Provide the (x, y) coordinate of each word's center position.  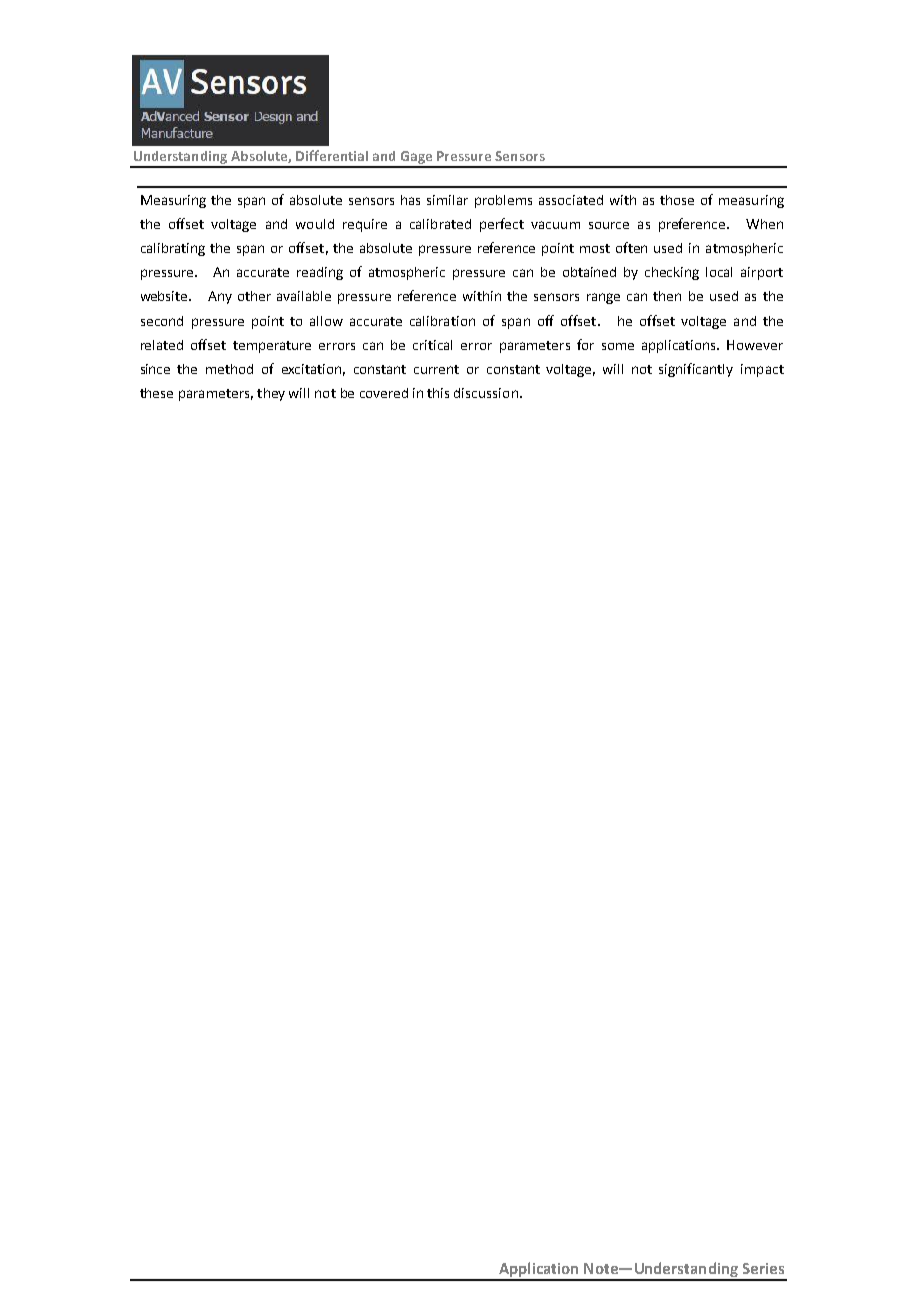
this (438, 393)
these (156, 393)
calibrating (173, 249)
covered (384, 393)
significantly (696, 370)
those (677, 200)
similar (447, 200)
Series (763, 1268)
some (618, 346)
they (271, 394)
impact (762, 370)
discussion (486, 393)
